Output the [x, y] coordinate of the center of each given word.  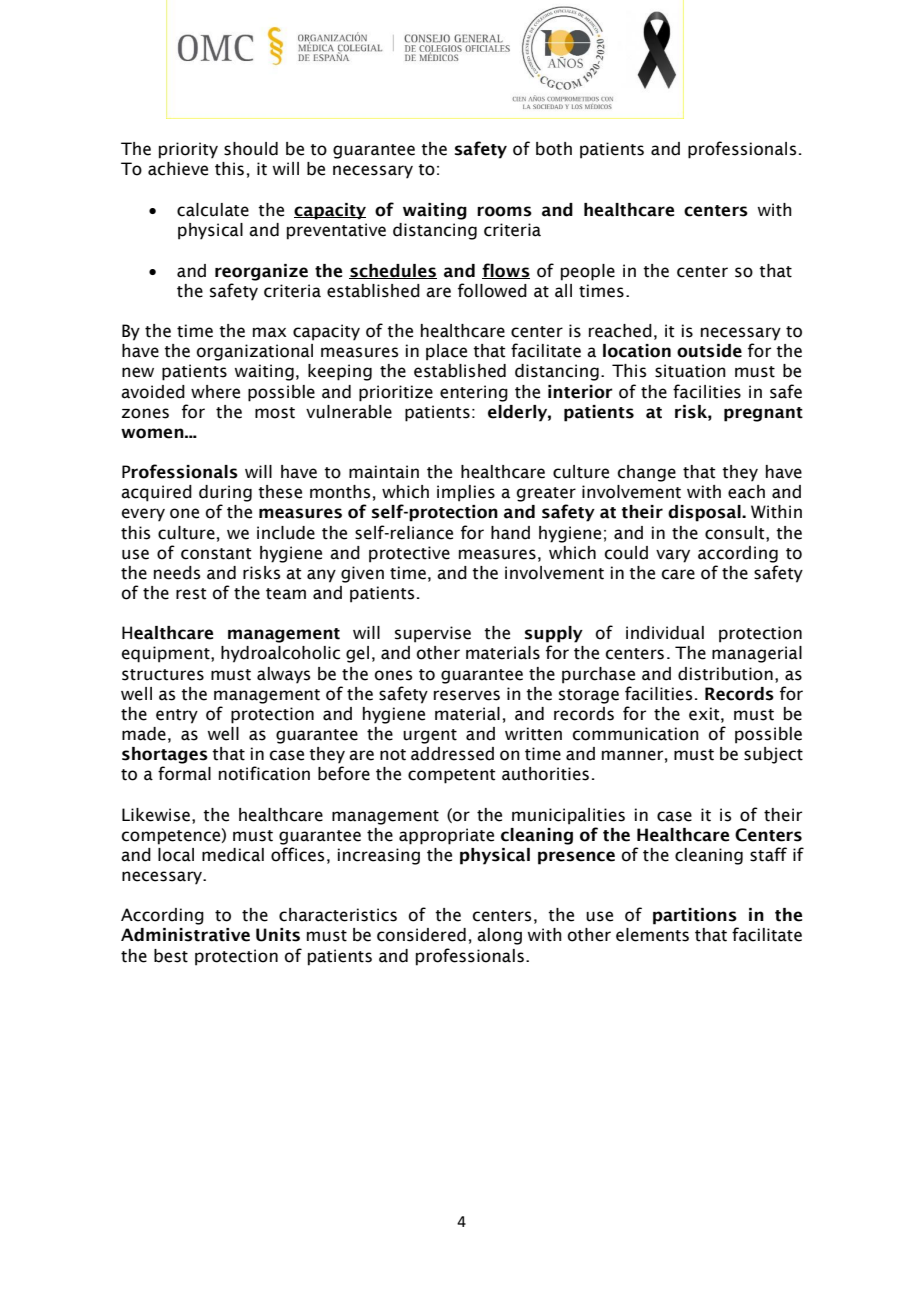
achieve [178, 169]
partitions [695, 916]
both [554, 149]
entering [474, 393]
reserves [467, 695]
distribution [725, 674]
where [215, 392]
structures [163, 675]
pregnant [763, 414]
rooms [504, 211]
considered [421, 935]
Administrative [185, 935]
